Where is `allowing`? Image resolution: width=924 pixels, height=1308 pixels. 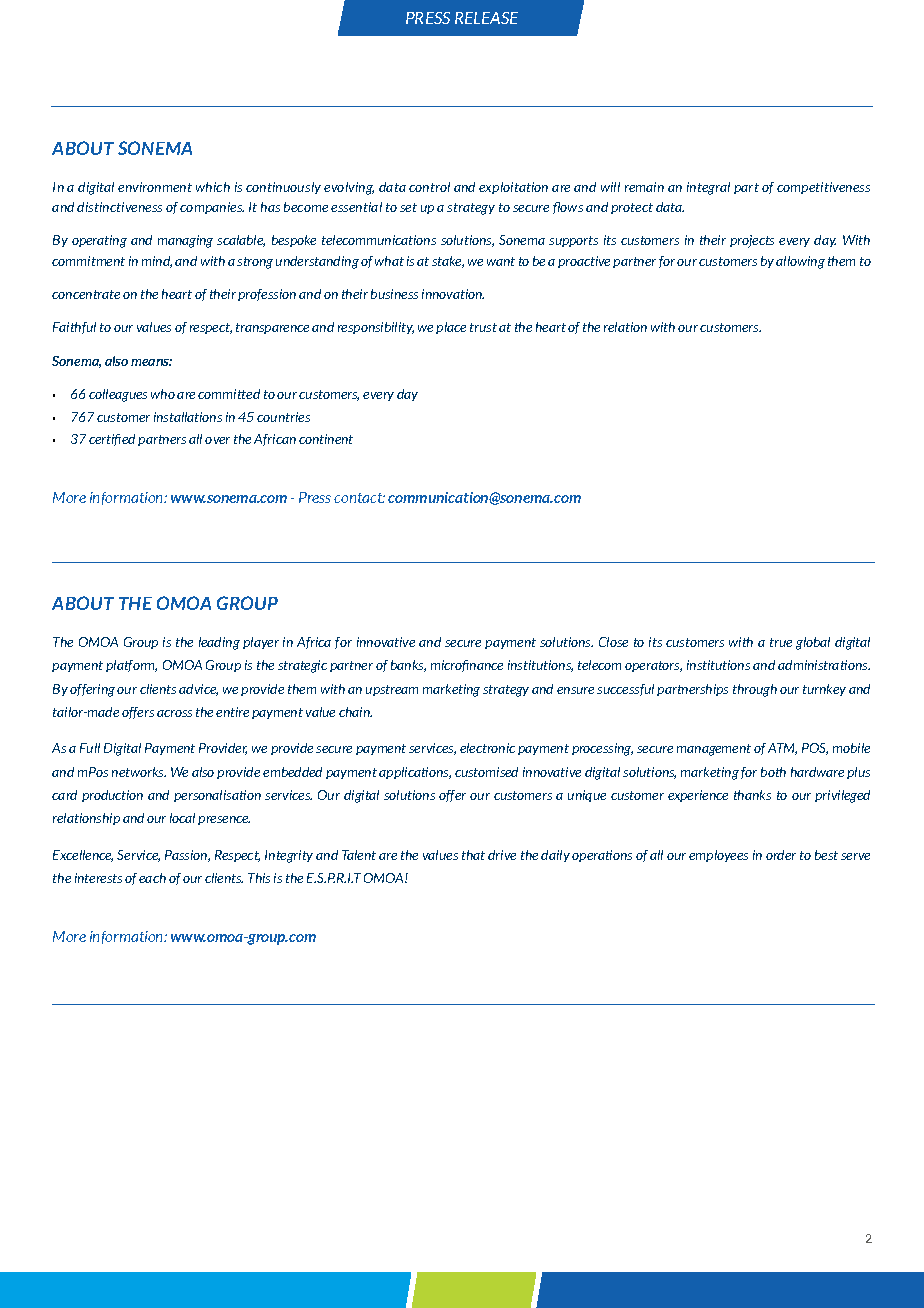
allowing is located at coordinates (800, 262).
